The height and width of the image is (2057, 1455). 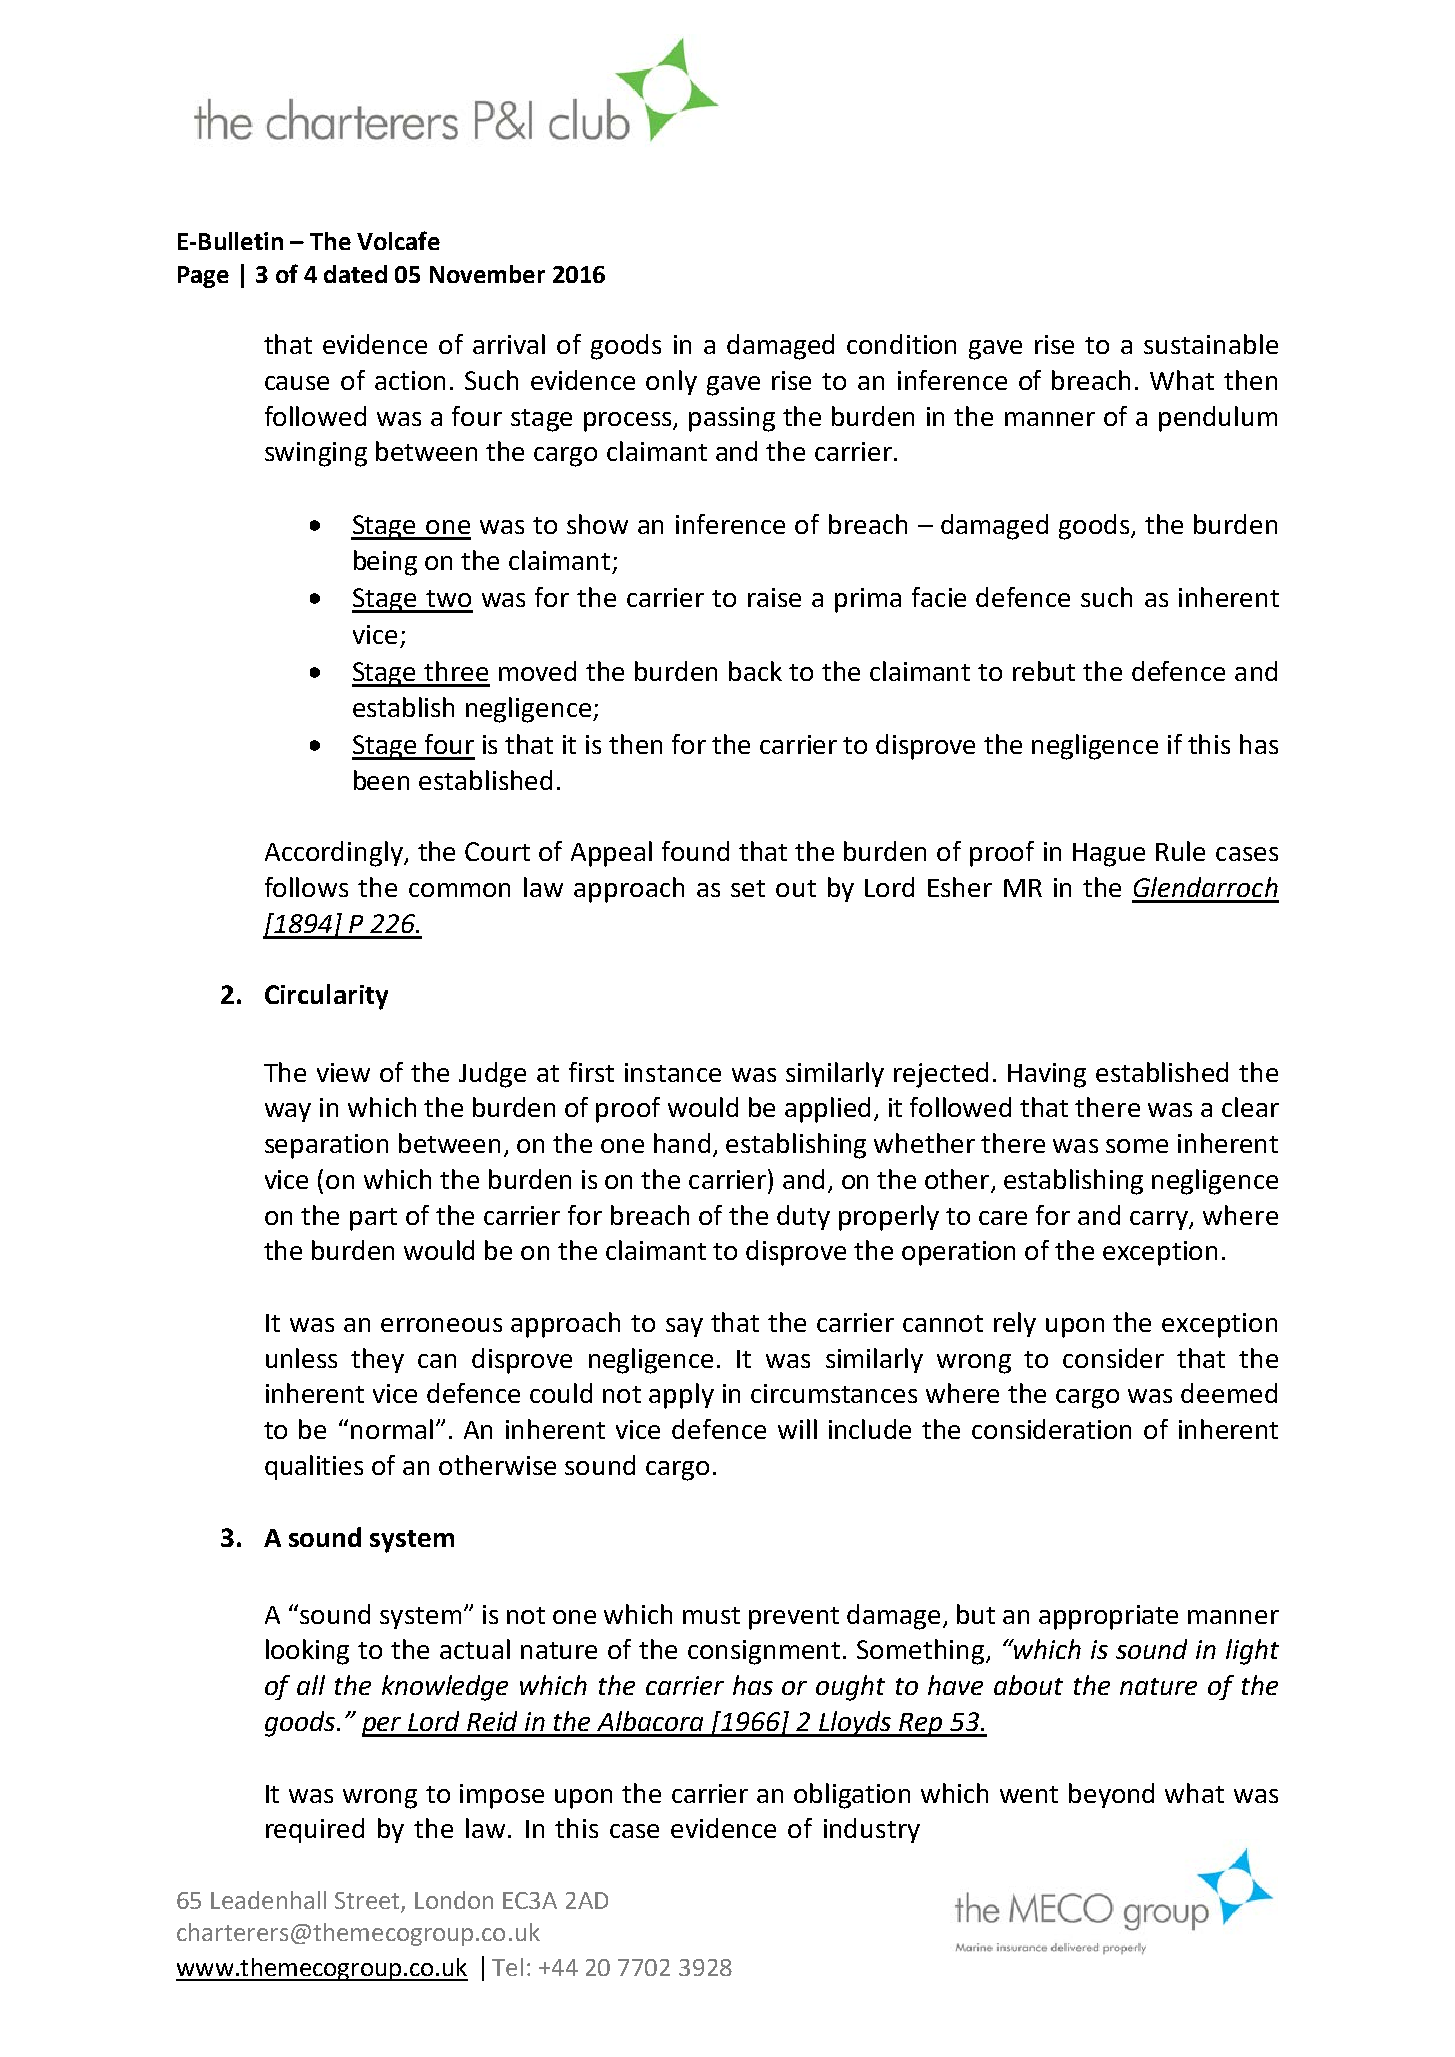 I want to click on been, so click(x=381, y=780).
